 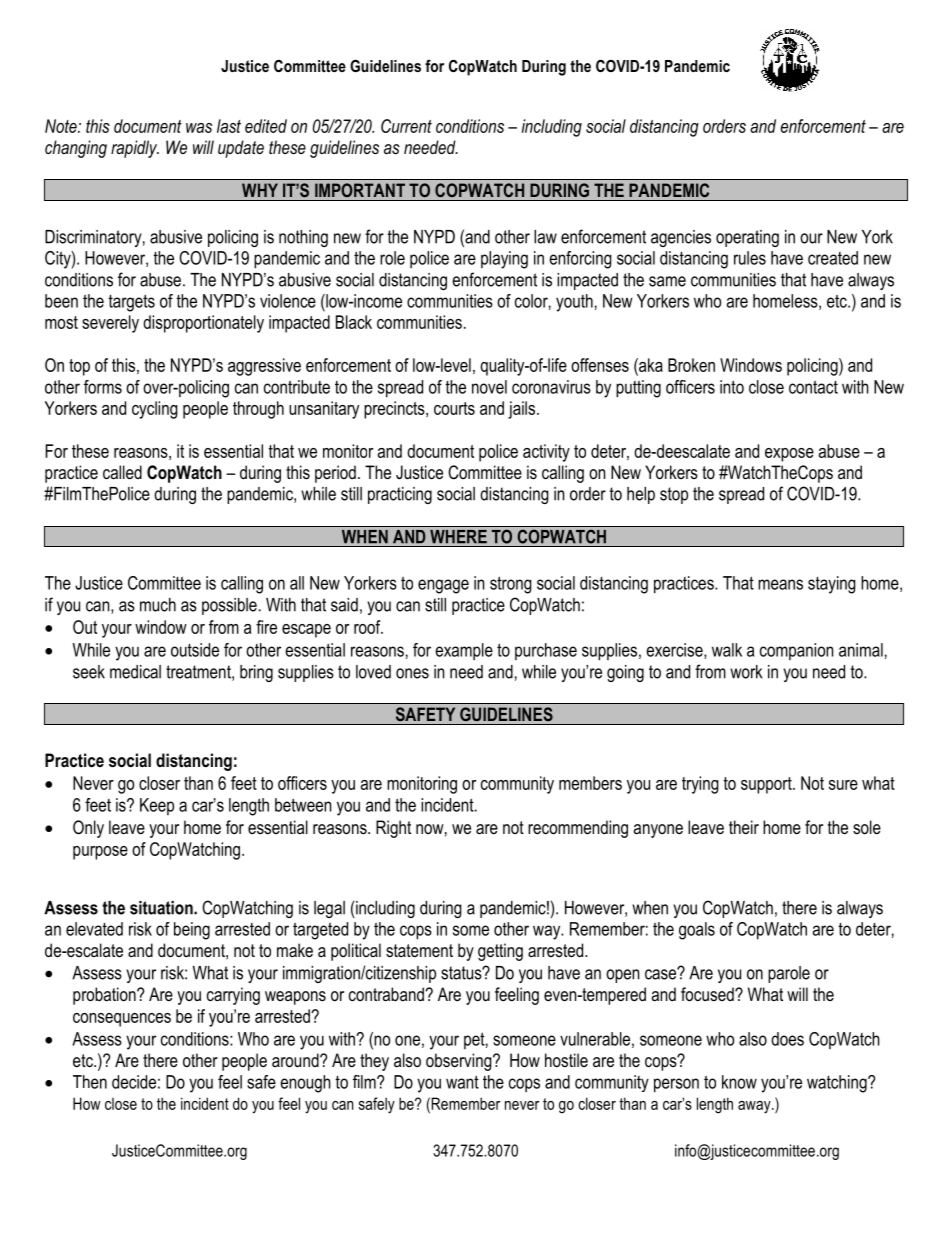 I want to click on want, so click(x=462, y=1082).
